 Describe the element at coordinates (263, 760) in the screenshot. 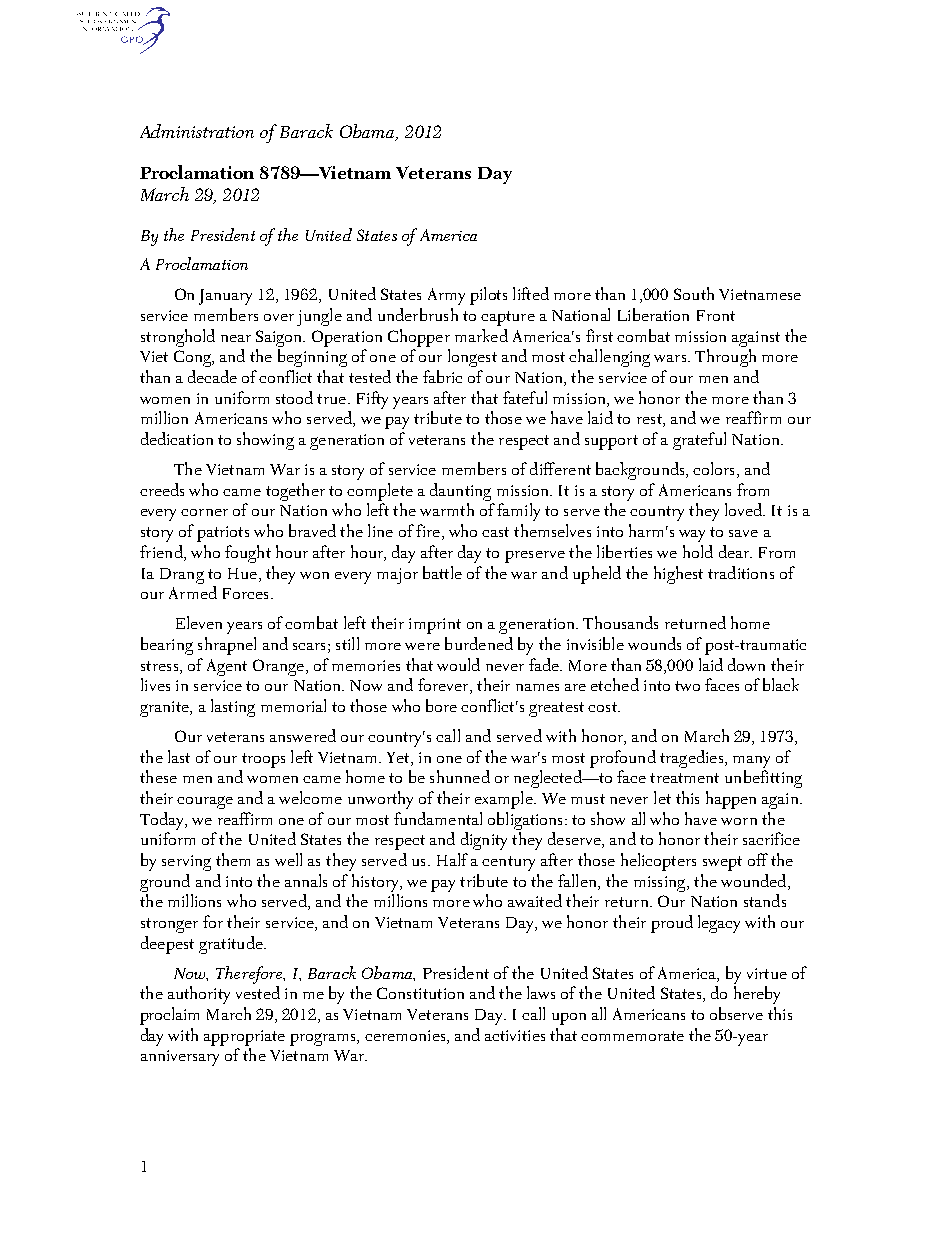

I see `troops` at that location.
